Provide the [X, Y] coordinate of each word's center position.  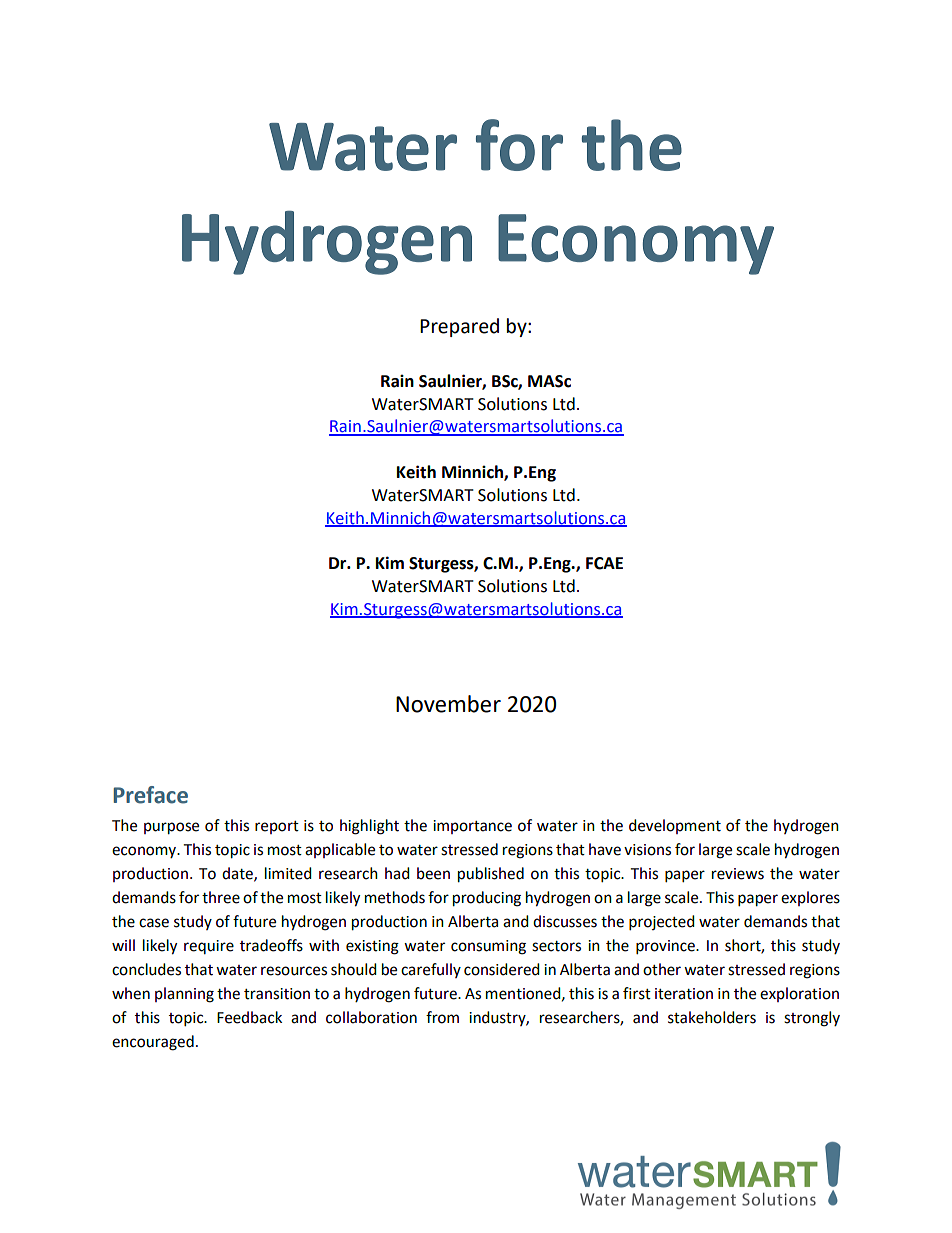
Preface [151, 795]
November [448, 704]
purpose [171, 828]
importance [472, 827]
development [675, 826]
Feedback [249, 1017]
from [442, 1017]
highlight [369, 827]
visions [647, 850]
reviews [738, 874]
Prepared [459, 327]
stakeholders [712, 1017]
